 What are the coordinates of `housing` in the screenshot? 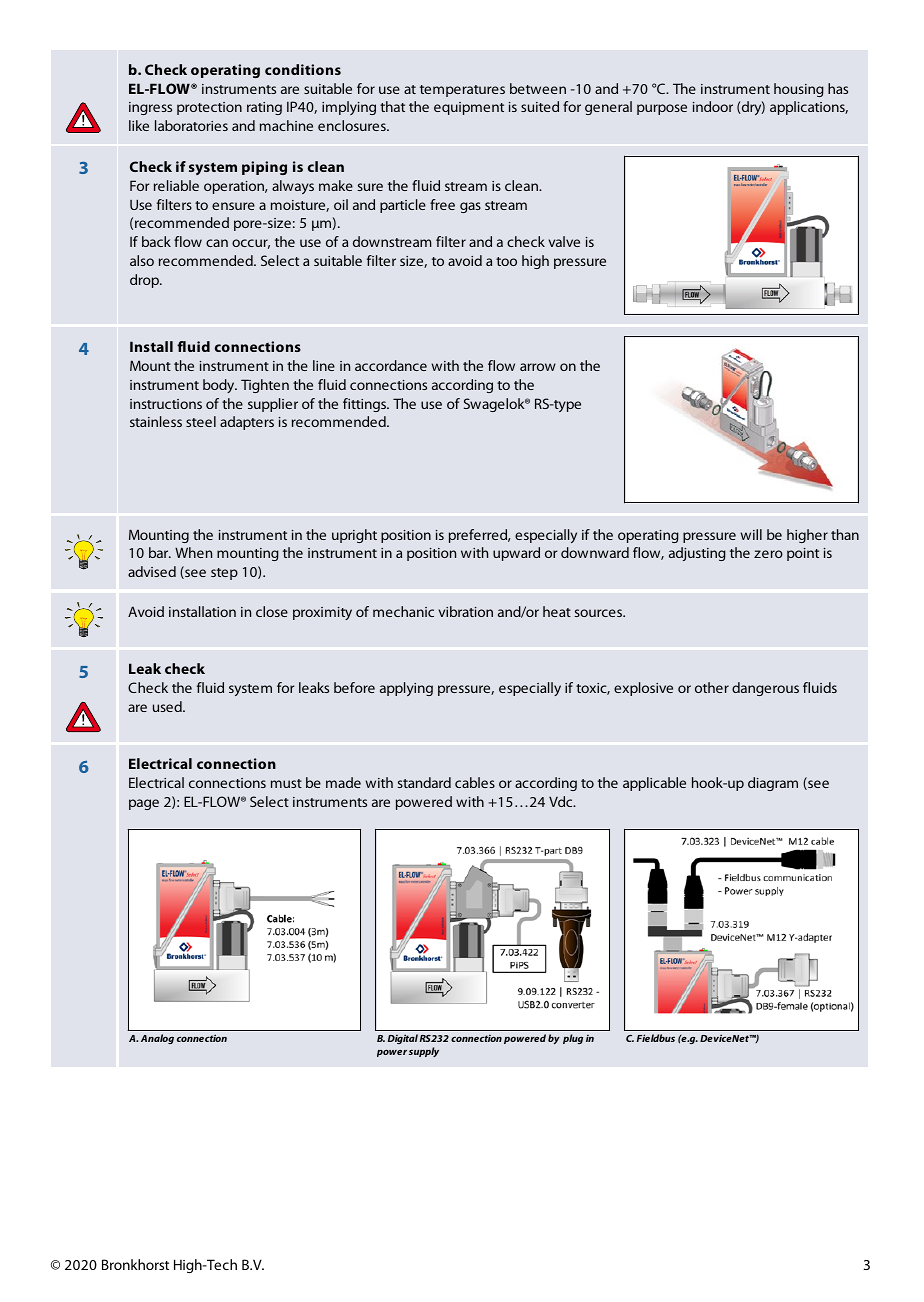 It's located at (799, 90).
